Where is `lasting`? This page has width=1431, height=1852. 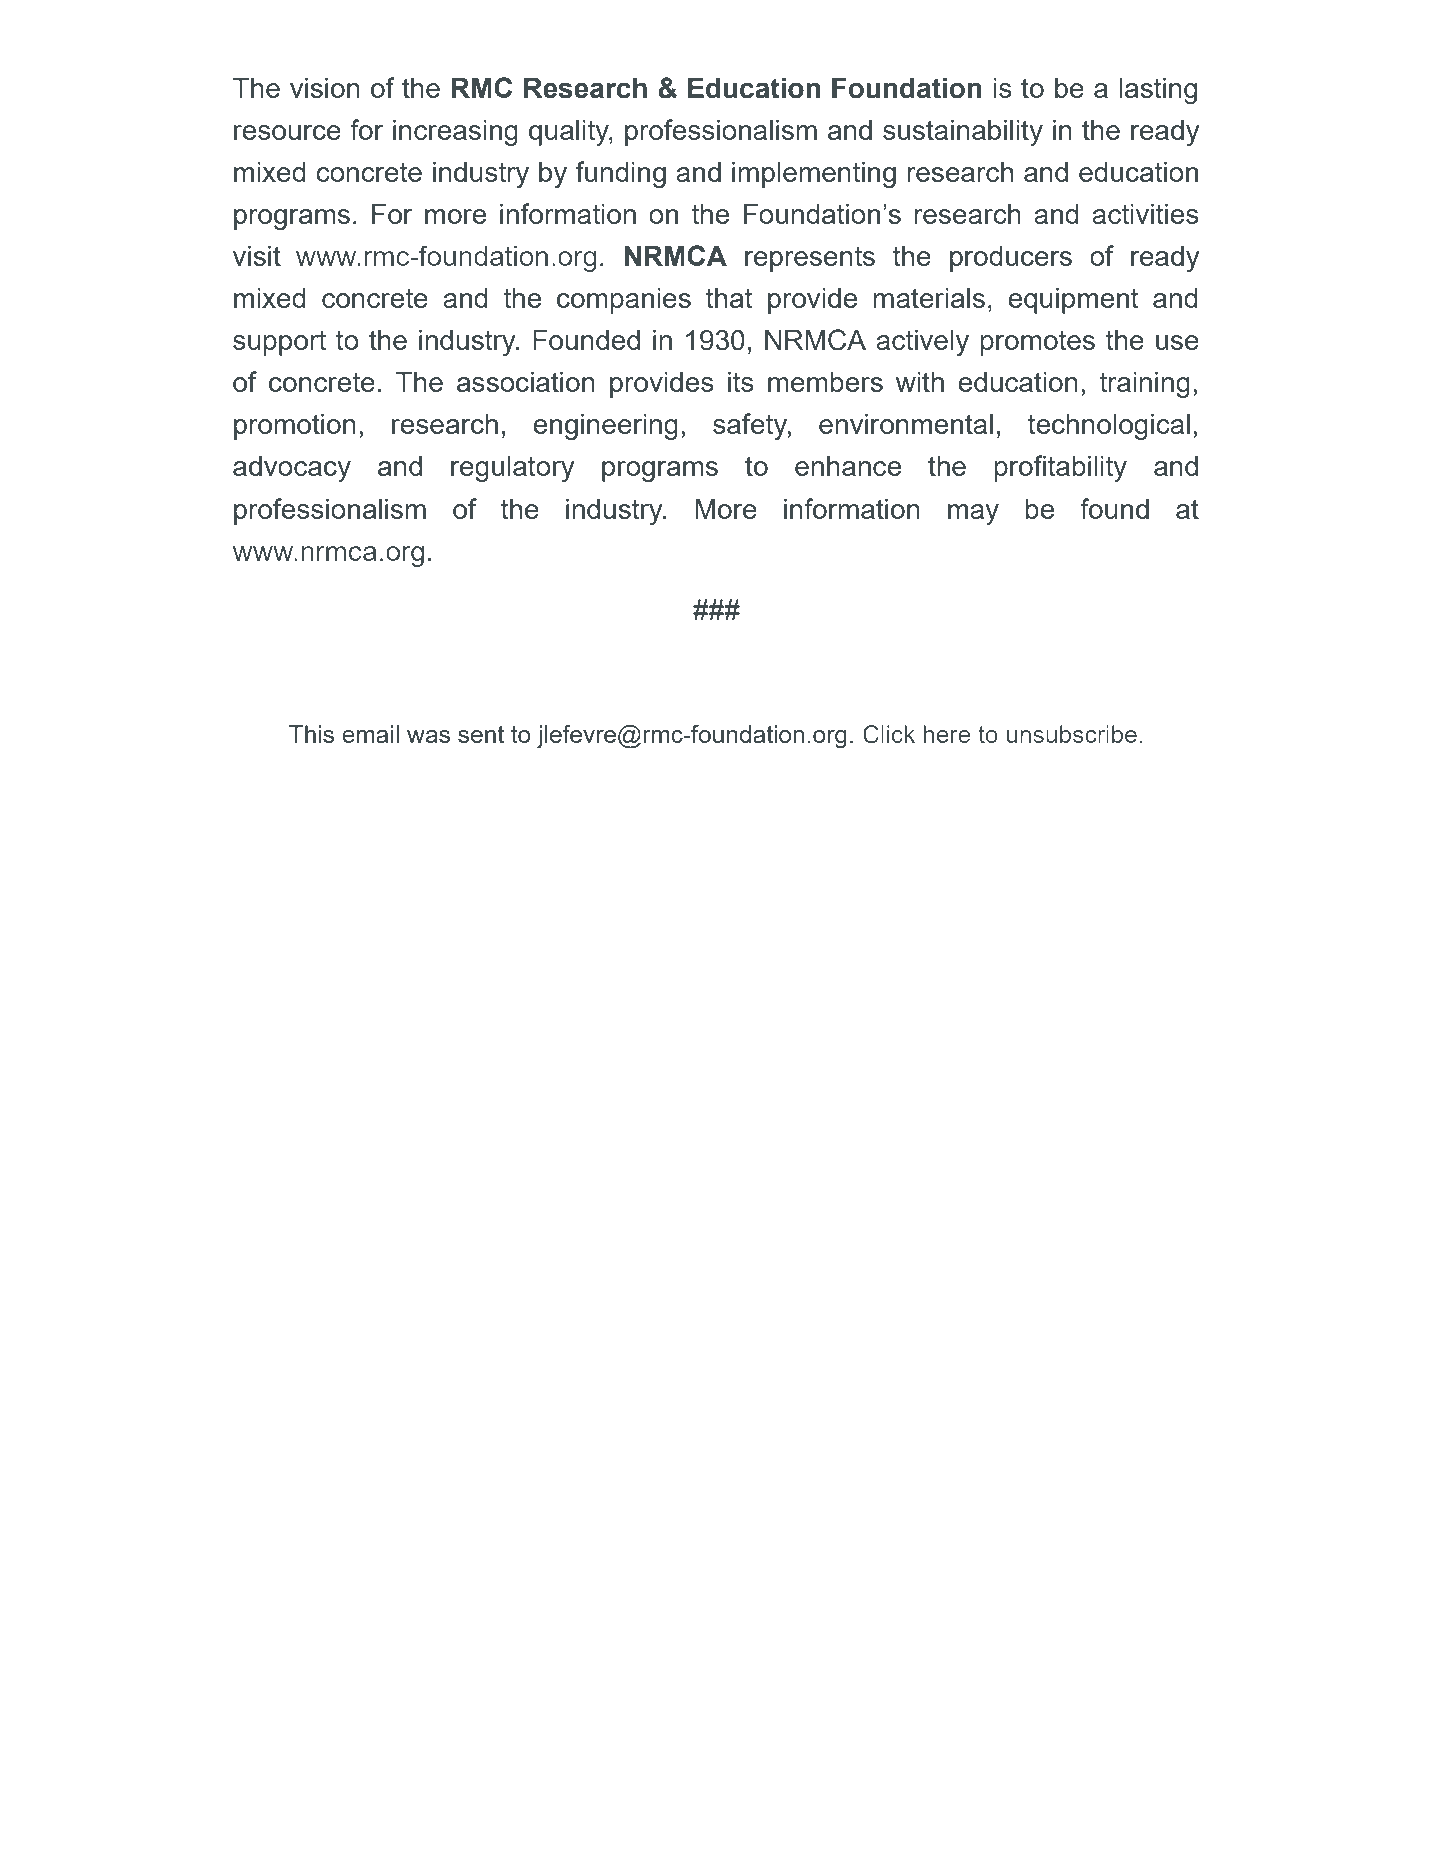 lasting is located at coordinates (1158, 91).
